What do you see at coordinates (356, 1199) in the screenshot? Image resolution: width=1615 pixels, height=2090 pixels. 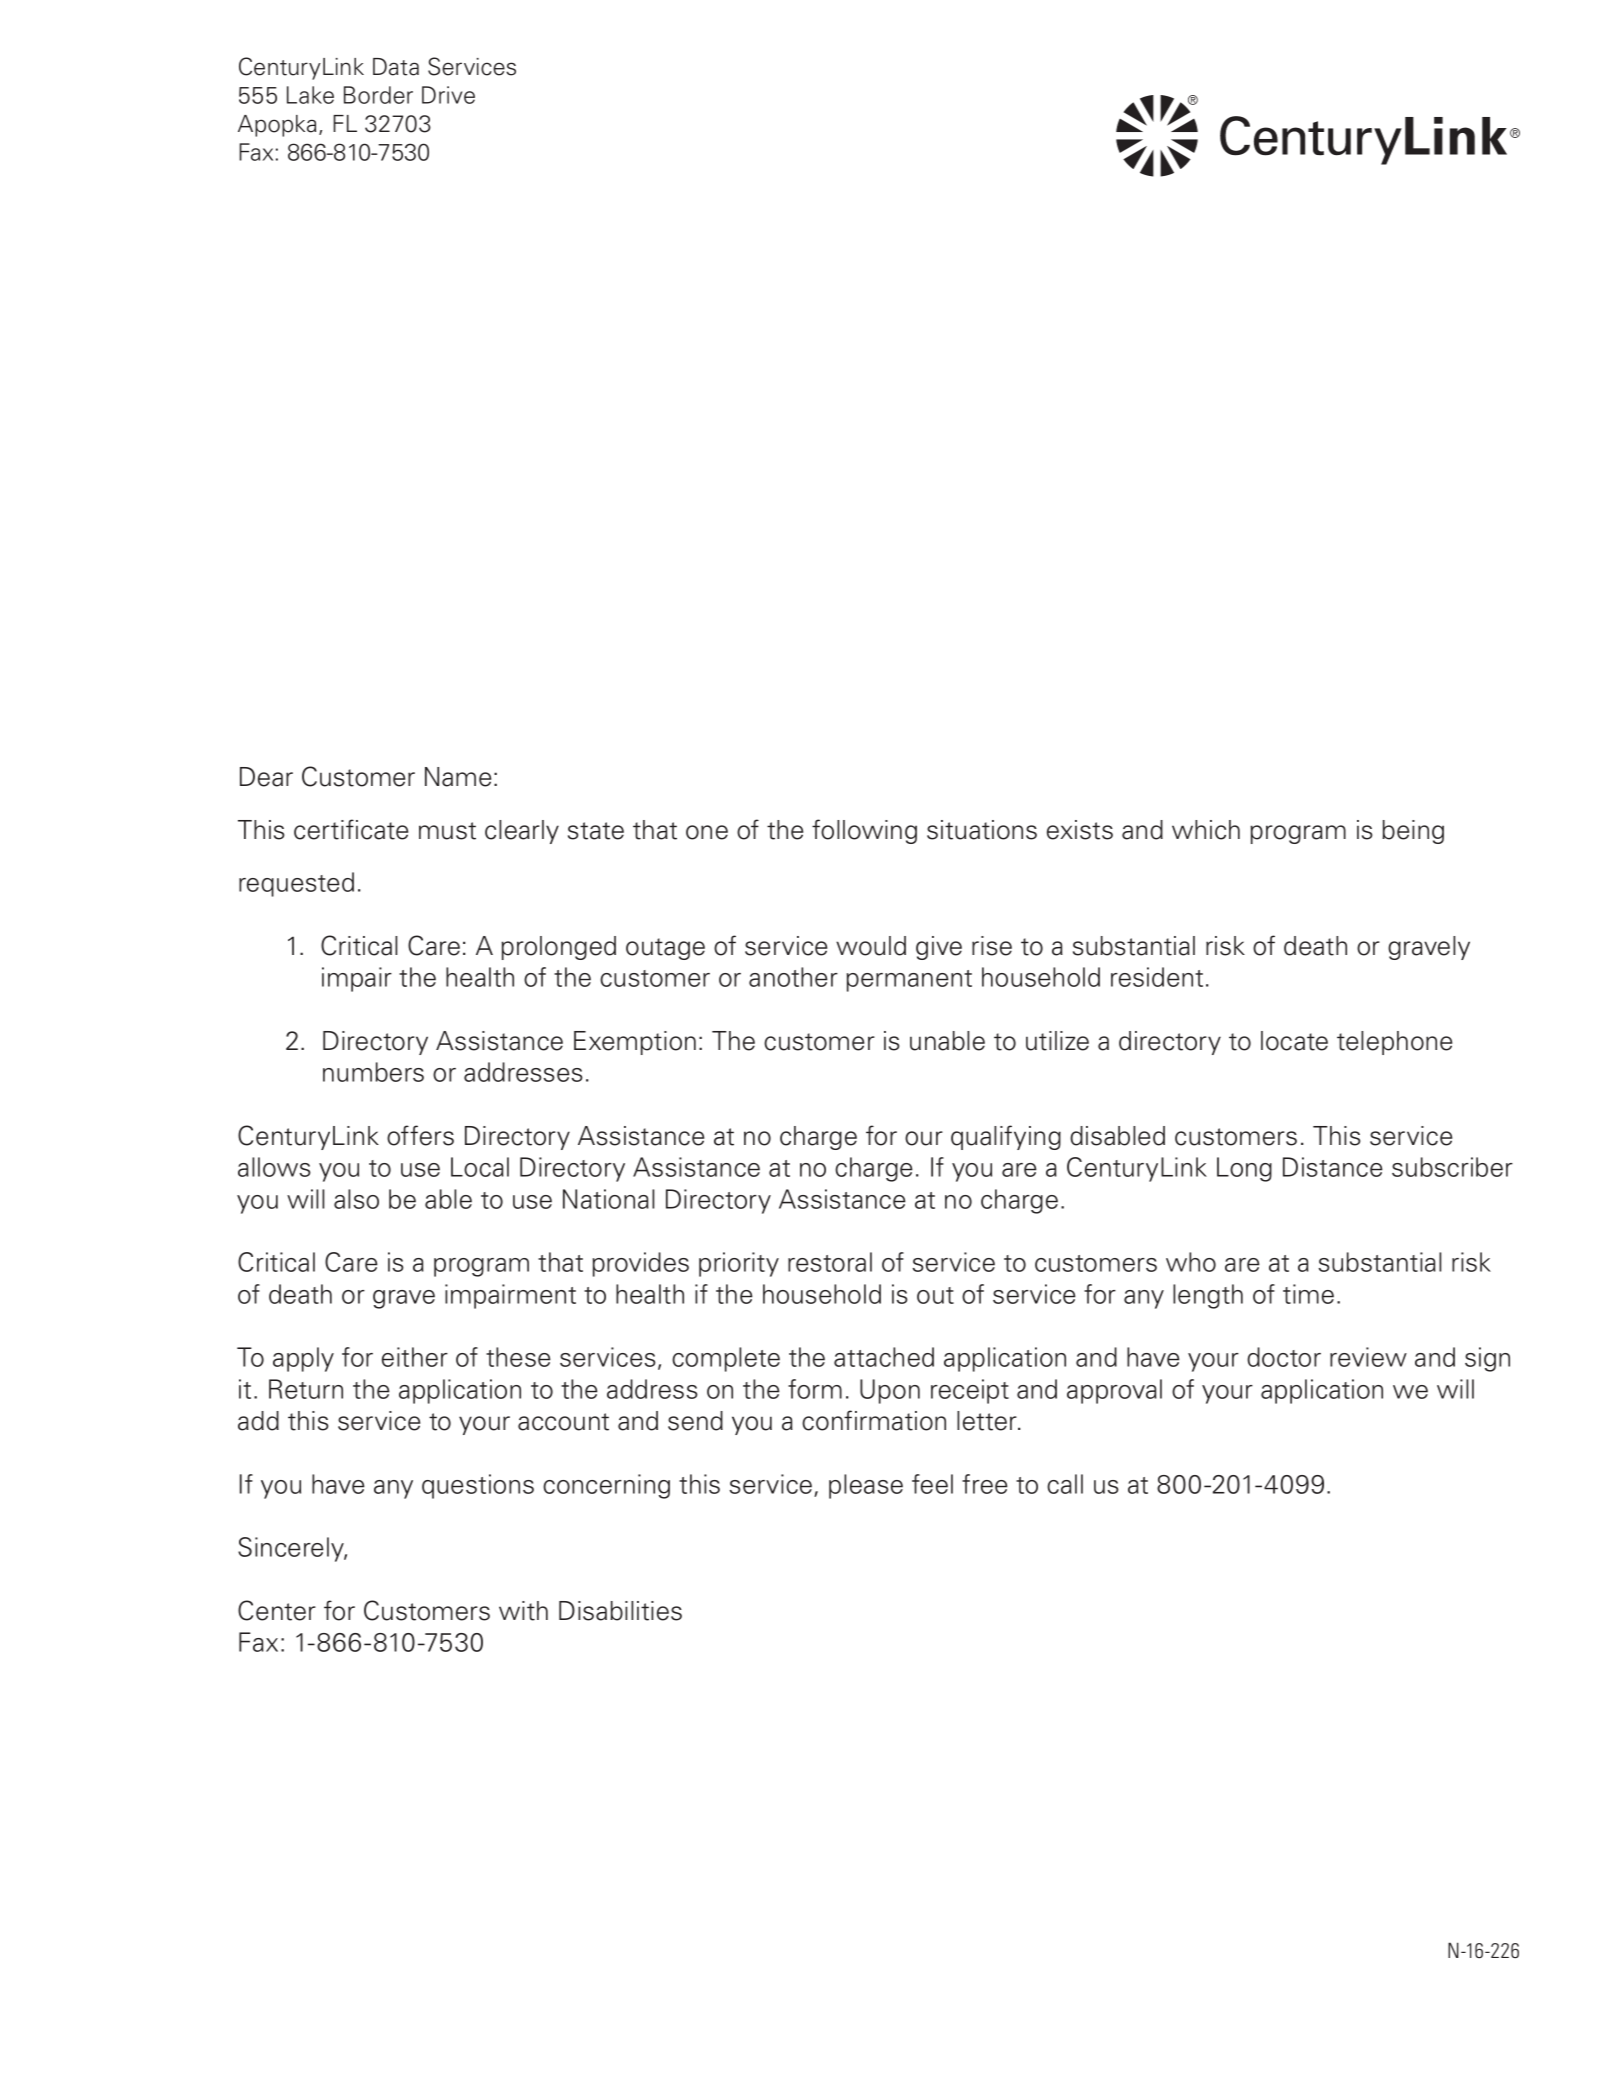 I see `also` at bounding box center [356, 1199].
